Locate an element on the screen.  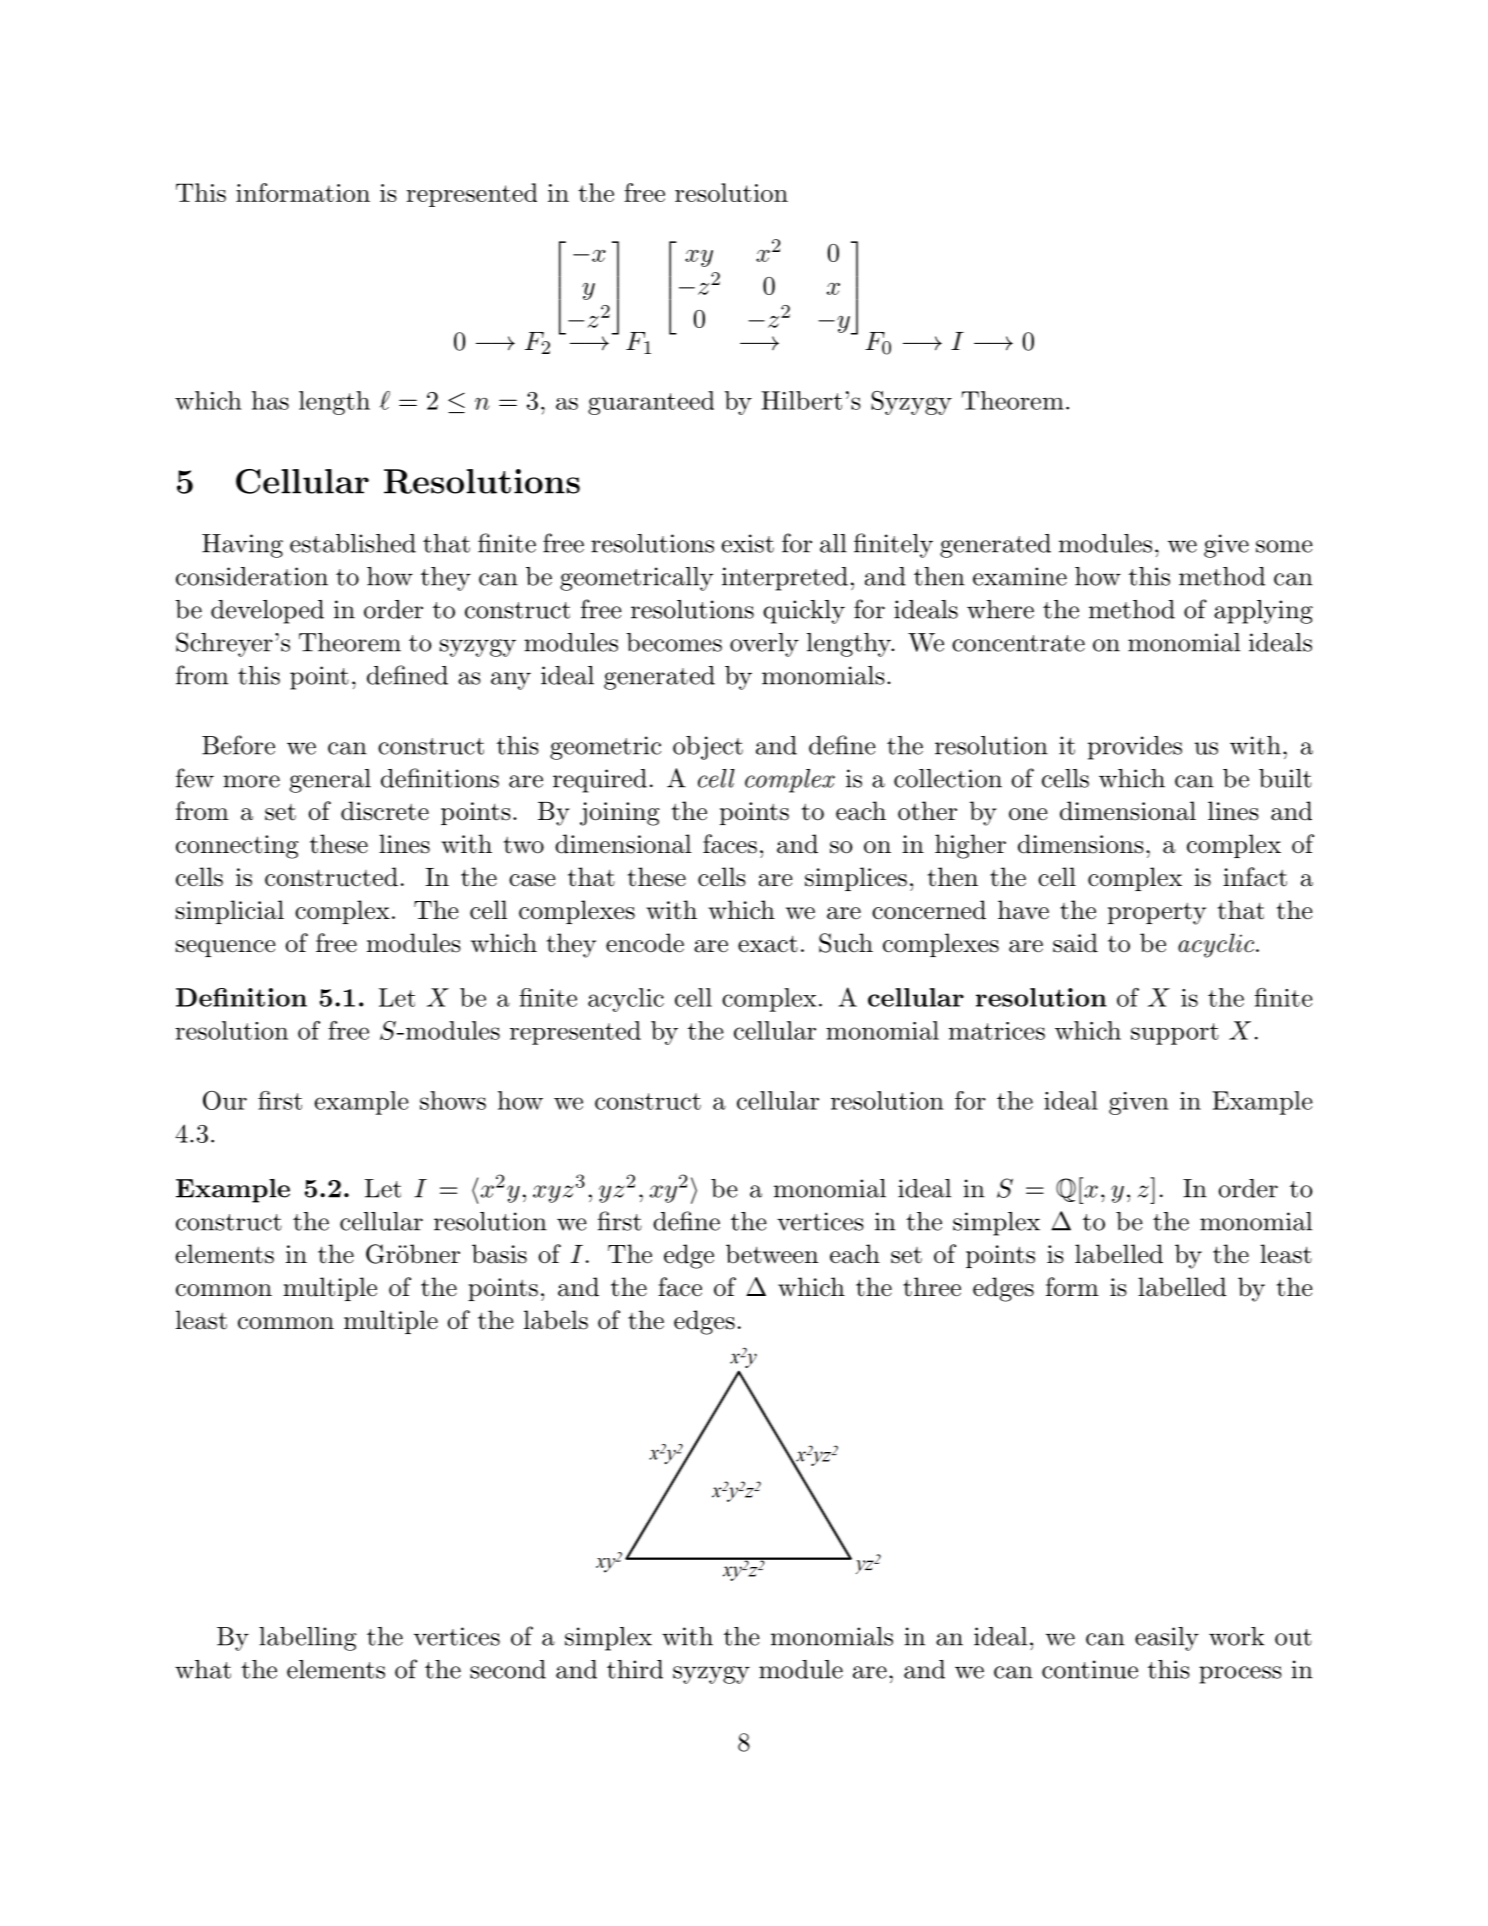
labelling is located at coordinates (308, 1639).
